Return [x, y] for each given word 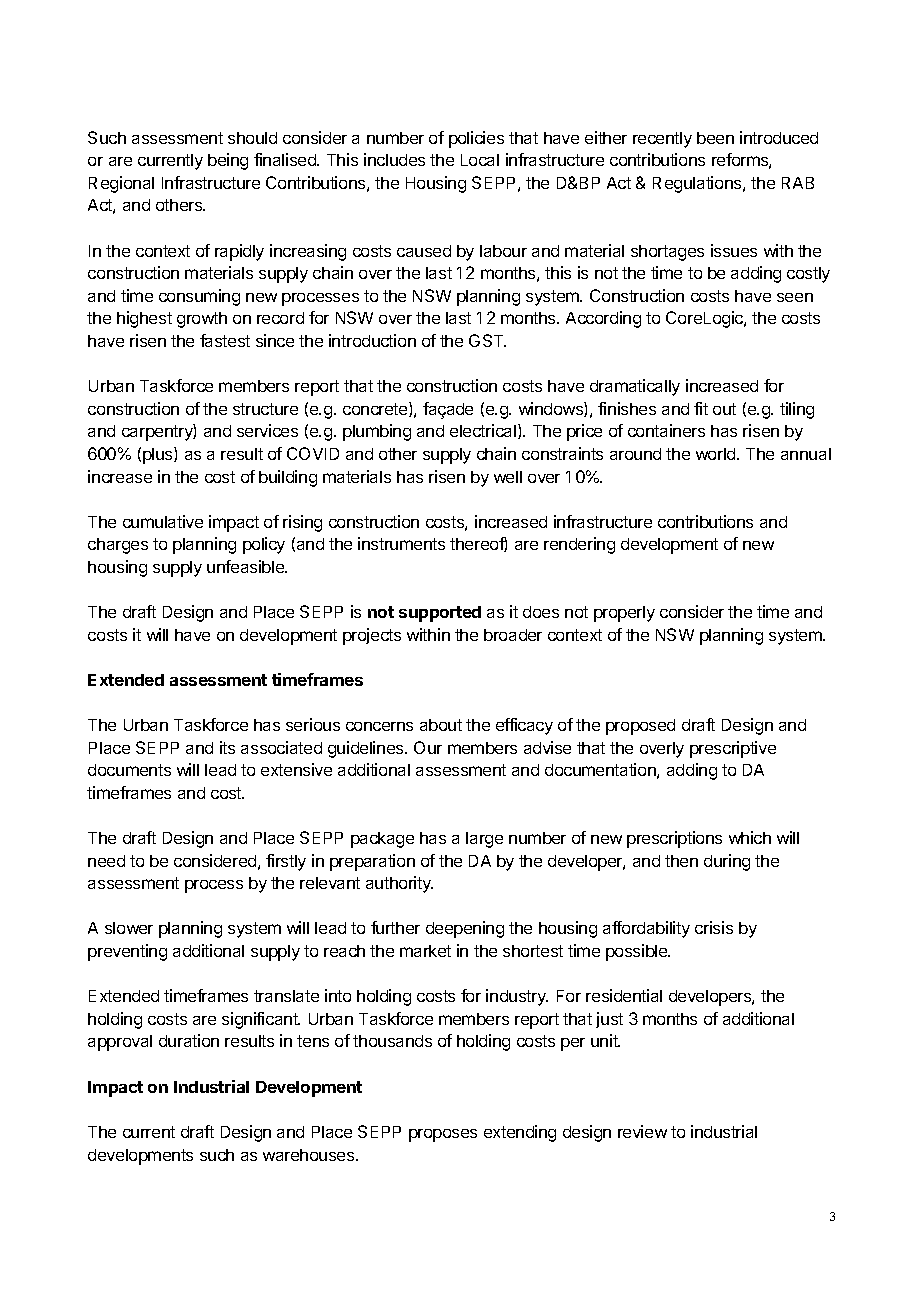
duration [189, 1040]
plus [159, 455]
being [228, 161]
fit [701, 408]
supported [440, 614]
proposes [443, 1135]
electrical [483, 430]
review [642, 1131]
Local [480, 160]
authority [399, 884]
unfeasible [246, 566]
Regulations [698, 184]
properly [624, 614]
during [727, 862]
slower [129, 928]
